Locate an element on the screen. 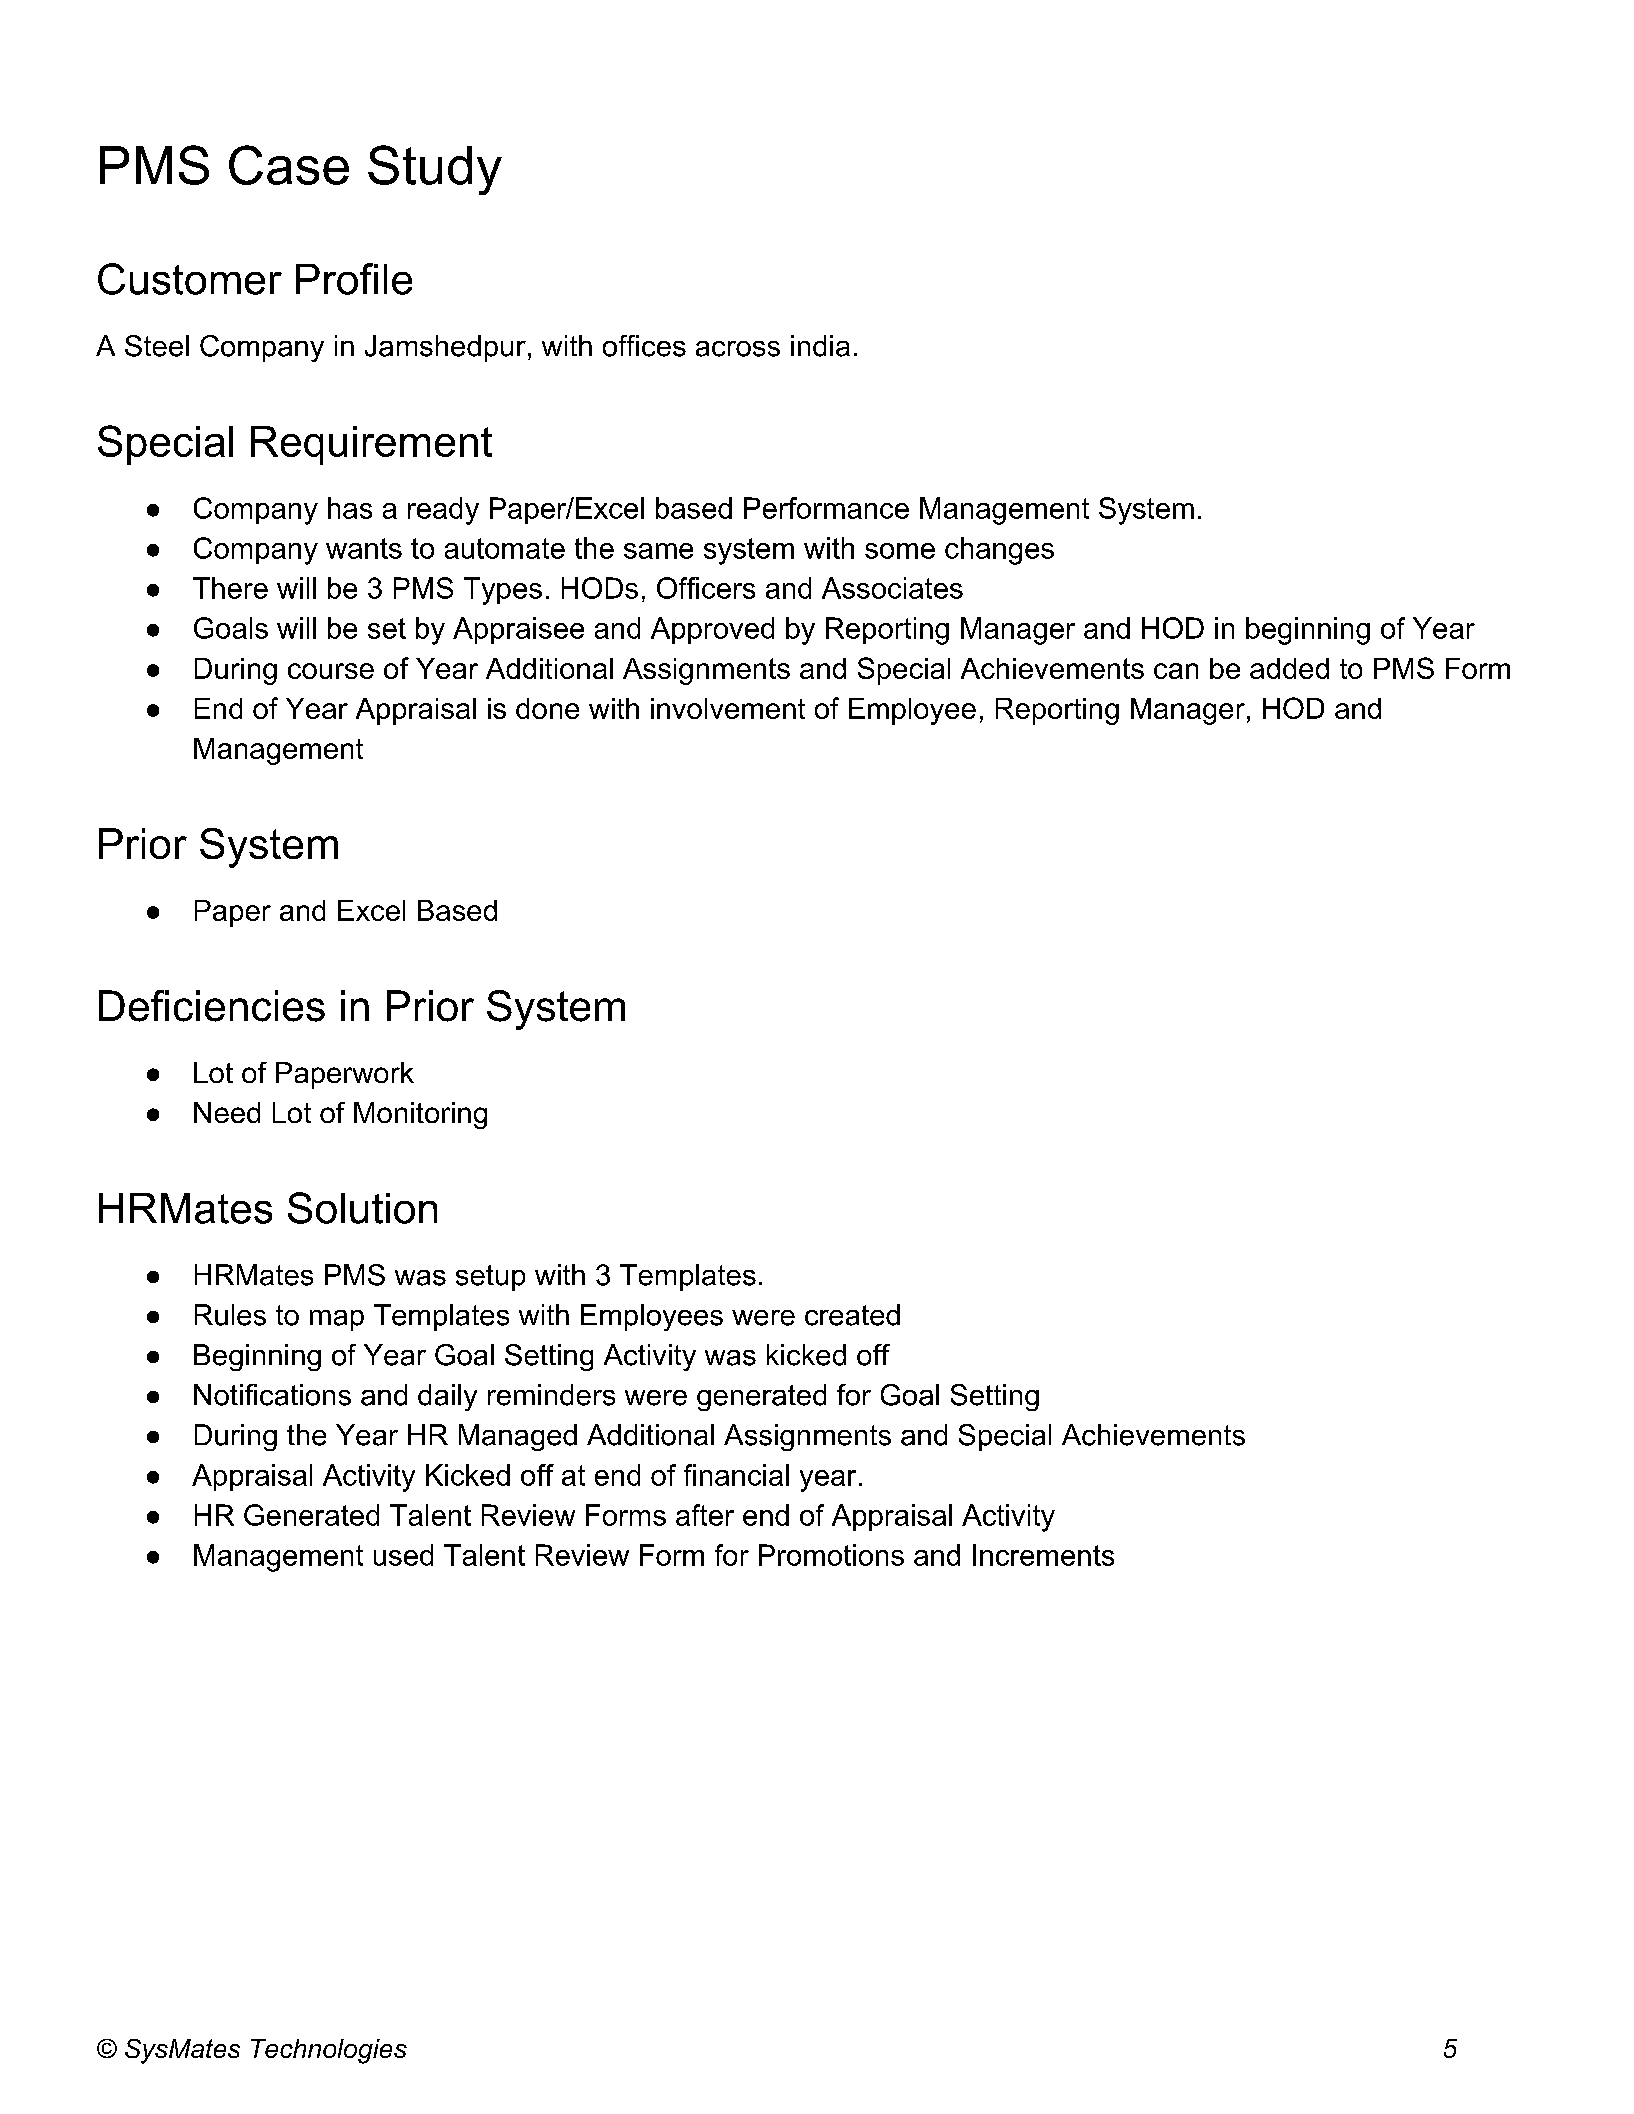 This screenshot has height=2114, width=1634. Deficiencies is located at coordinates (212, 1006).
